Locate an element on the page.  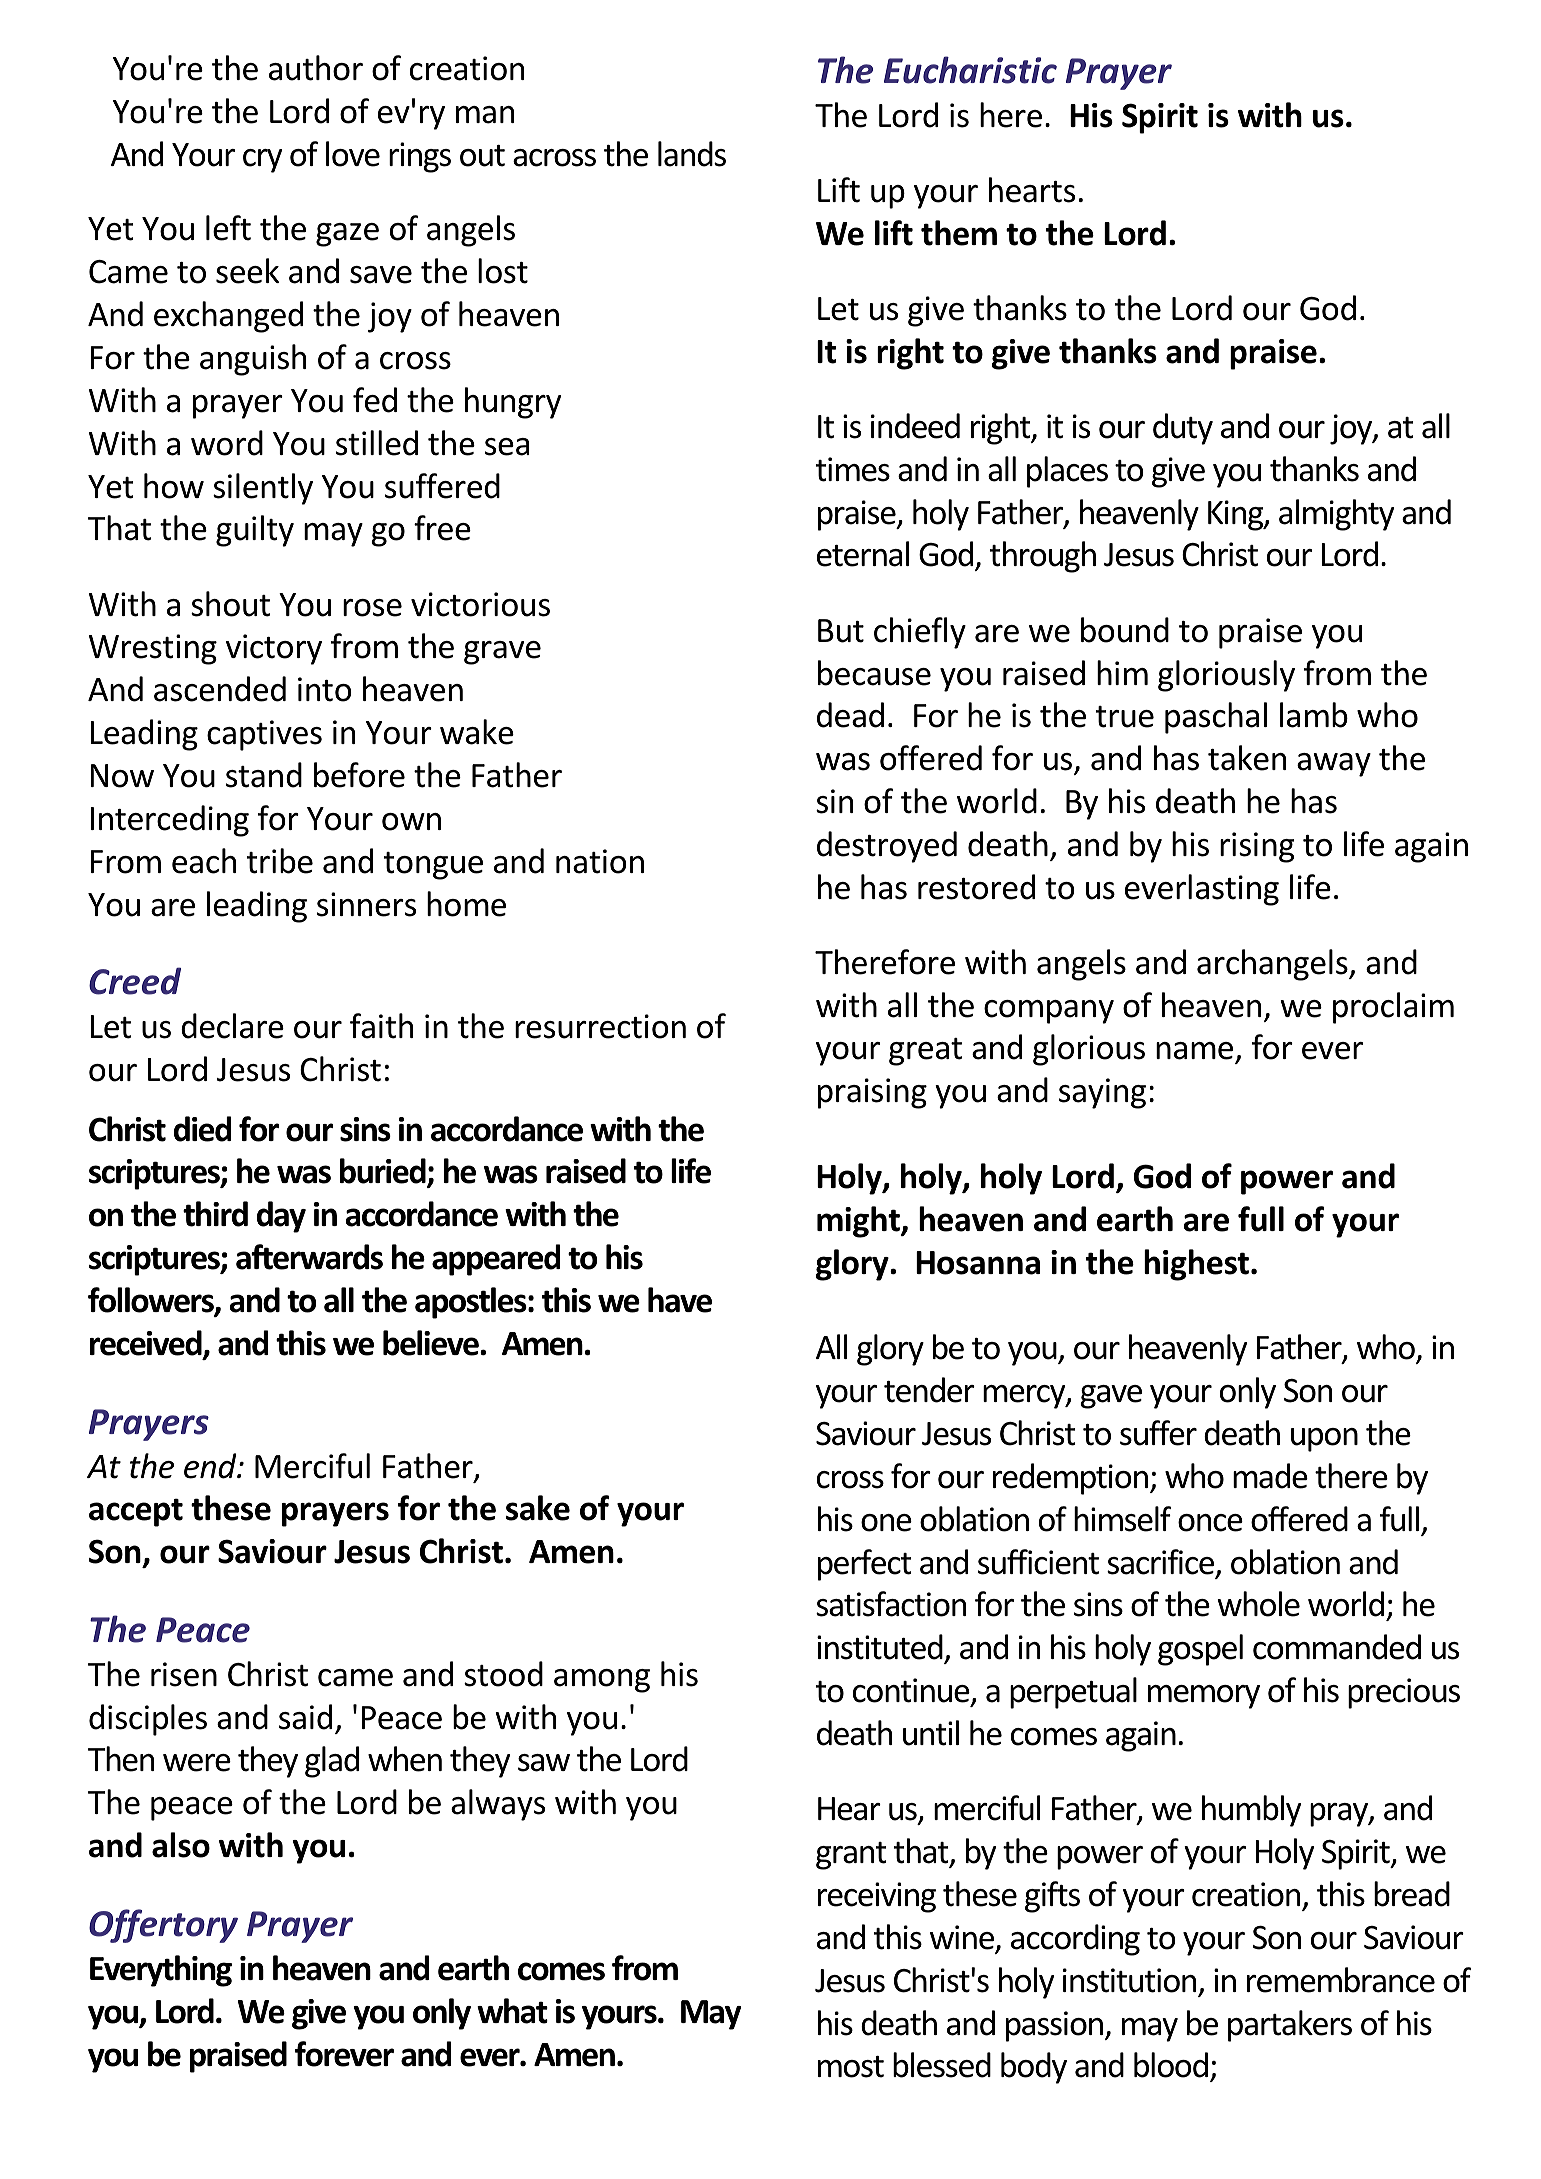
Eucharistic is located at coordinates (970, 70).
